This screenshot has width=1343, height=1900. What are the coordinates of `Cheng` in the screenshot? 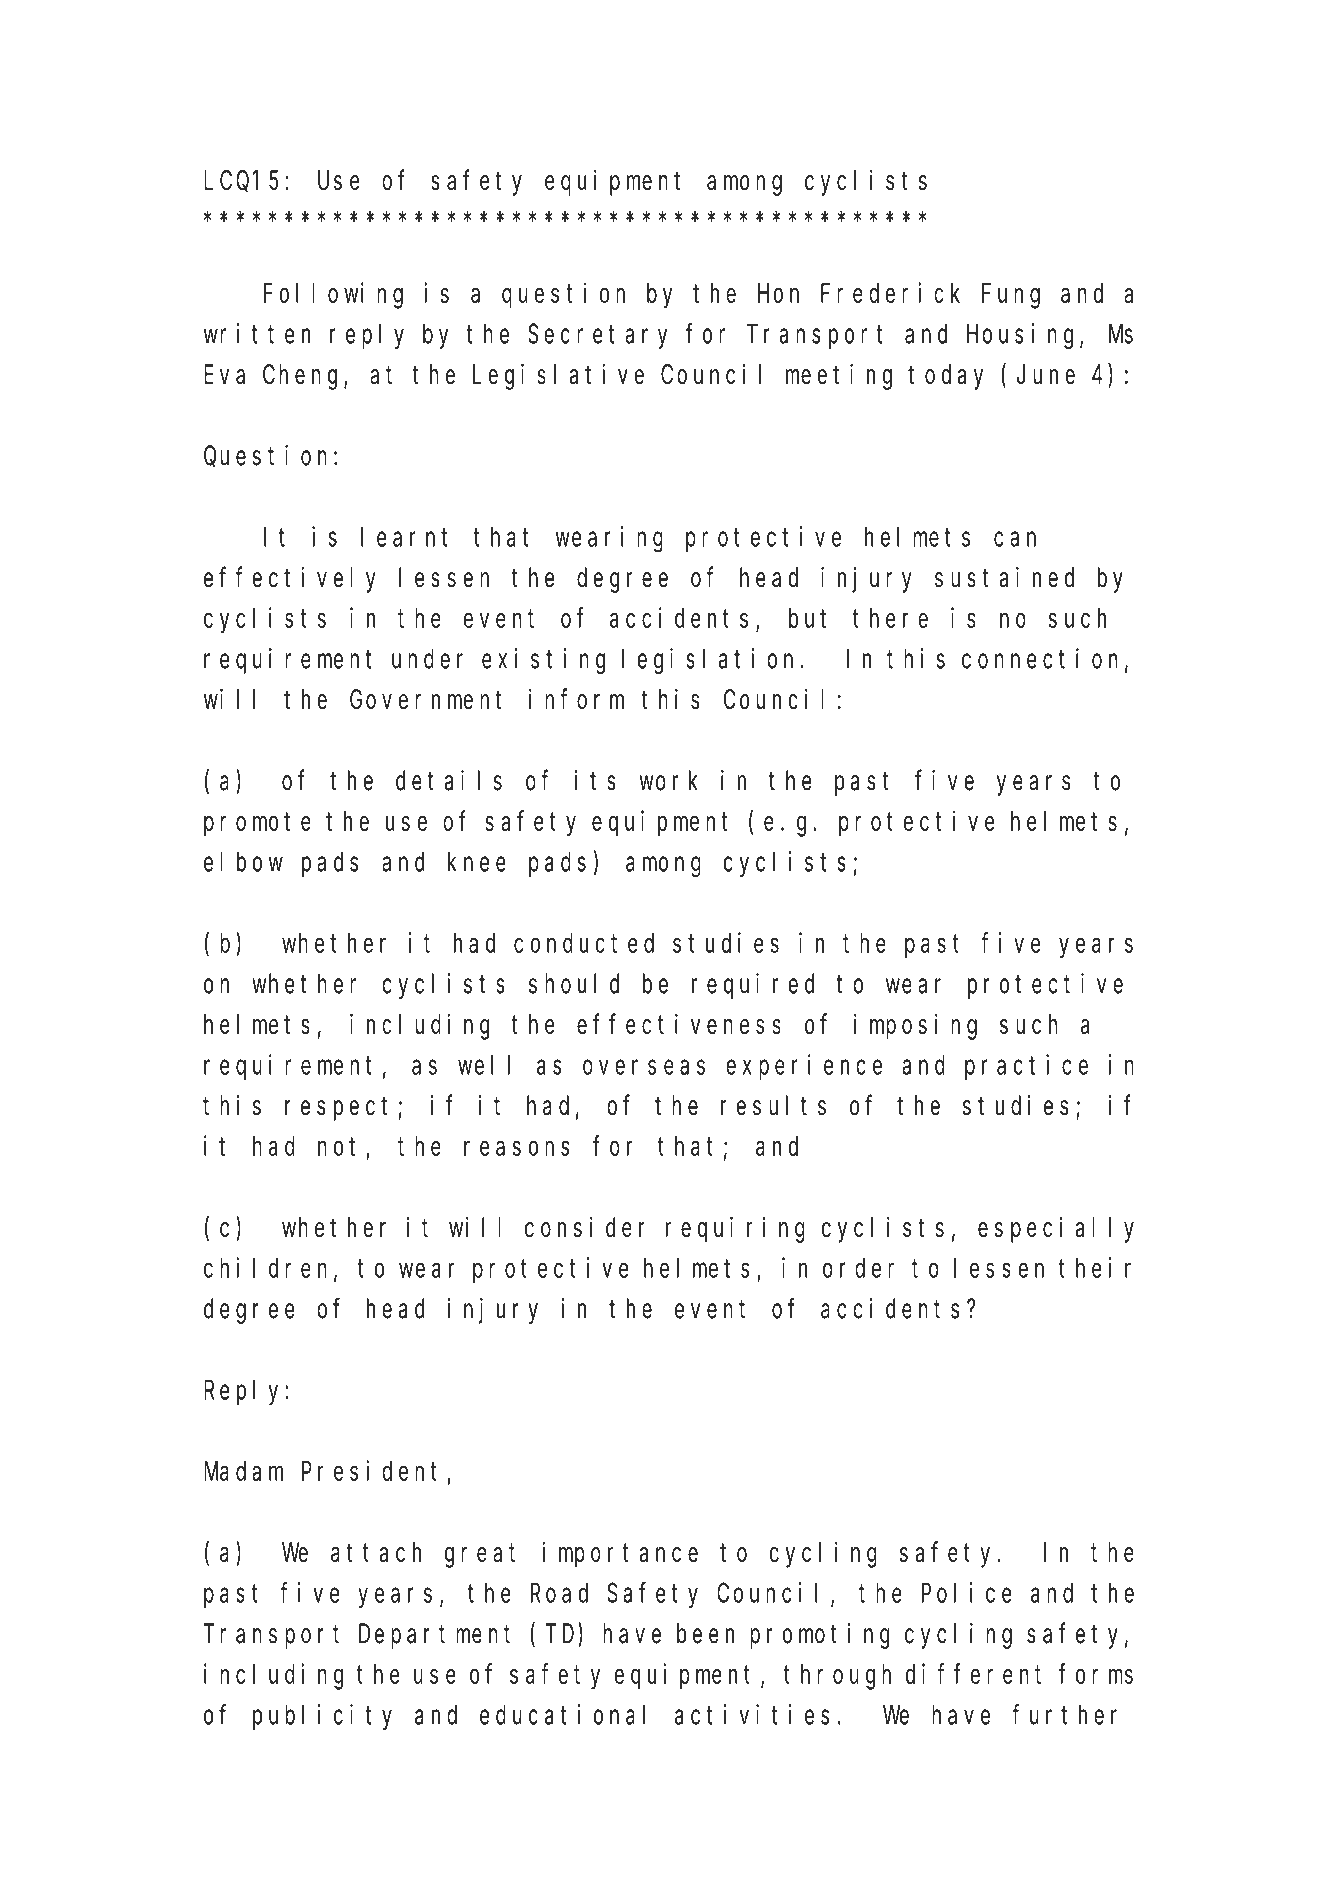 It's located at (304, 377).
